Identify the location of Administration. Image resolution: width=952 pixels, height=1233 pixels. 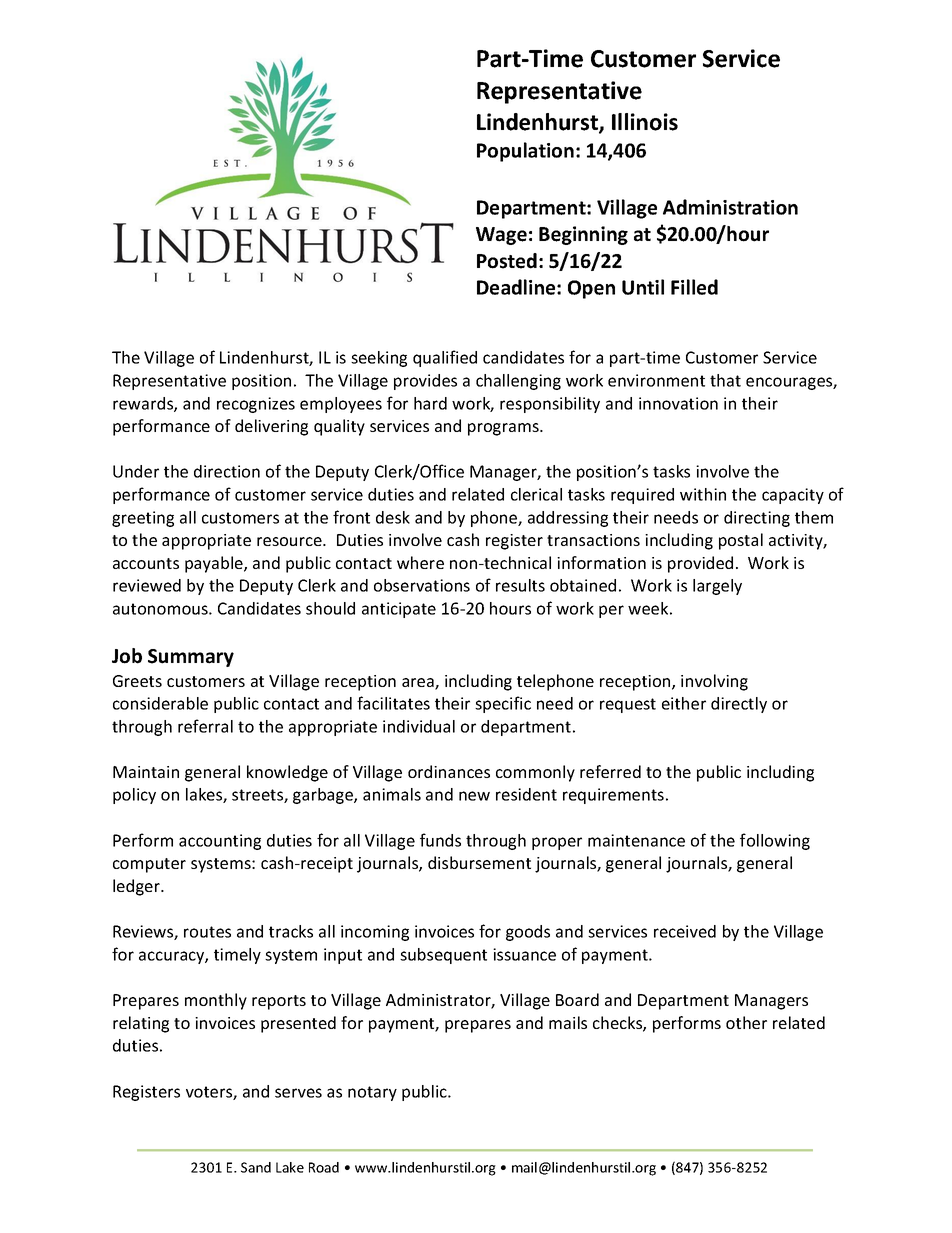
(730, 207).
